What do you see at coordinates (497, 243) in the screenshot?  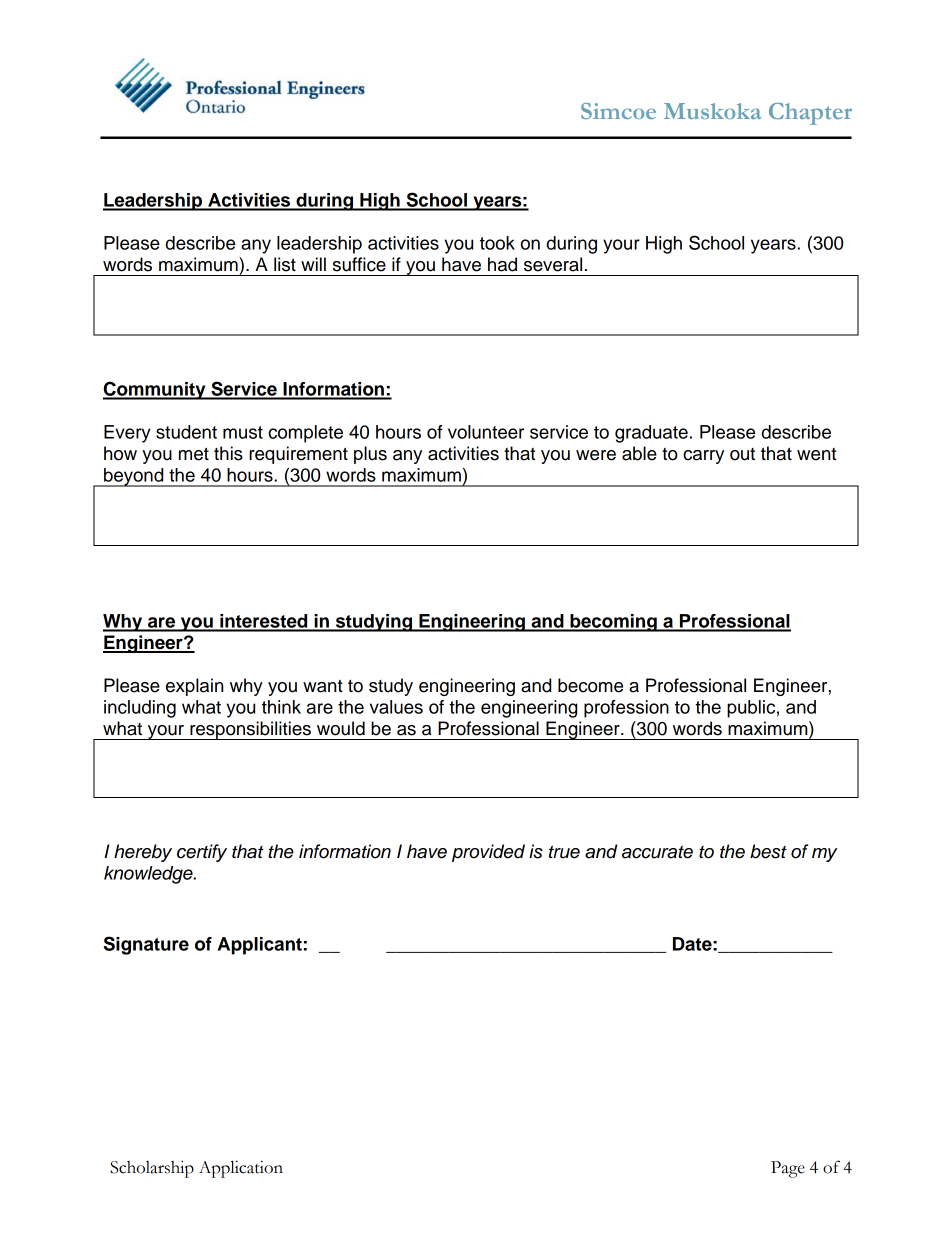 I see `took` at bounding box center [497, 243].
